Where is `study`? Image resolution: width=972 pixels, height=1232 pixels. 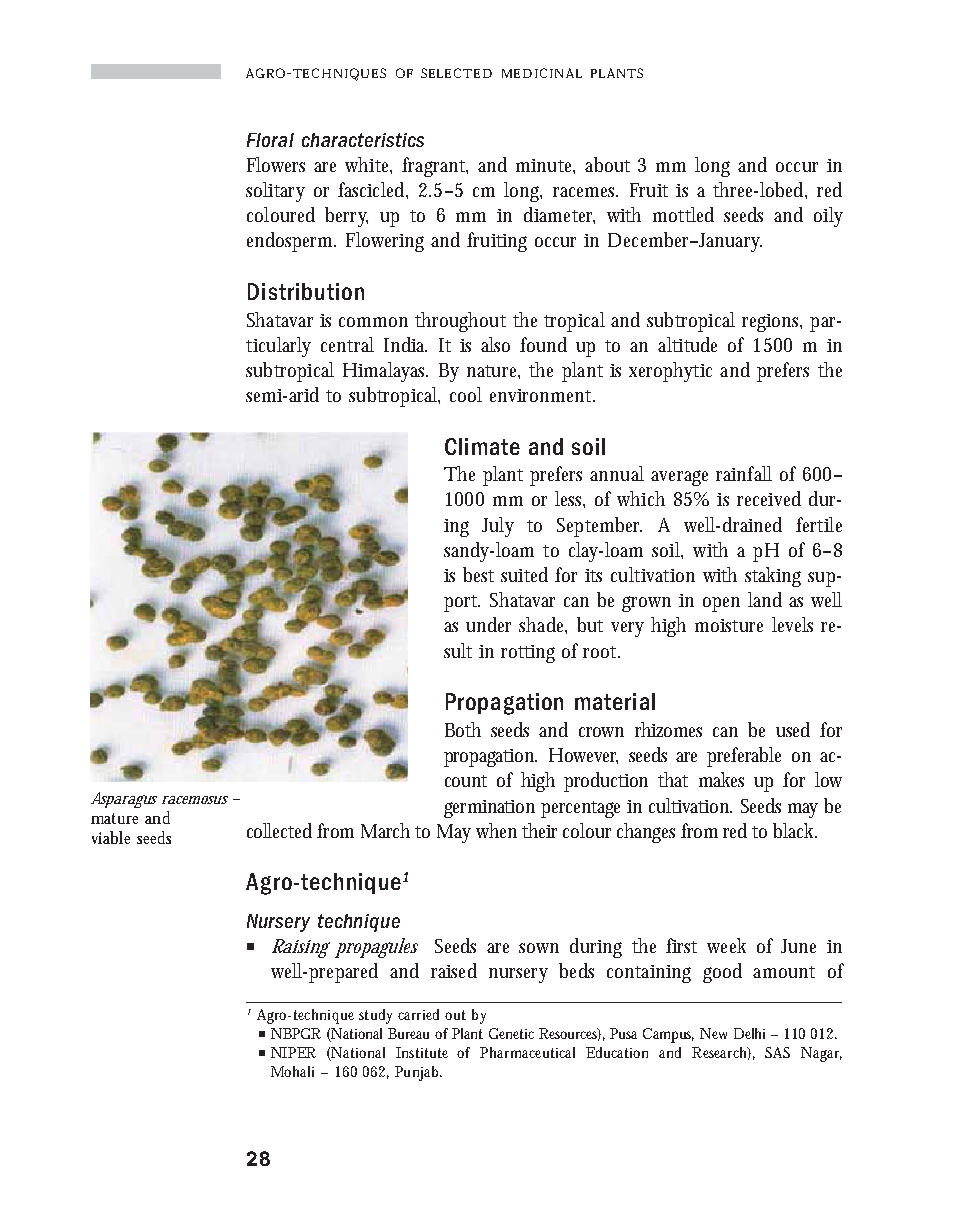 study is located at coordinates (375, 1016).
